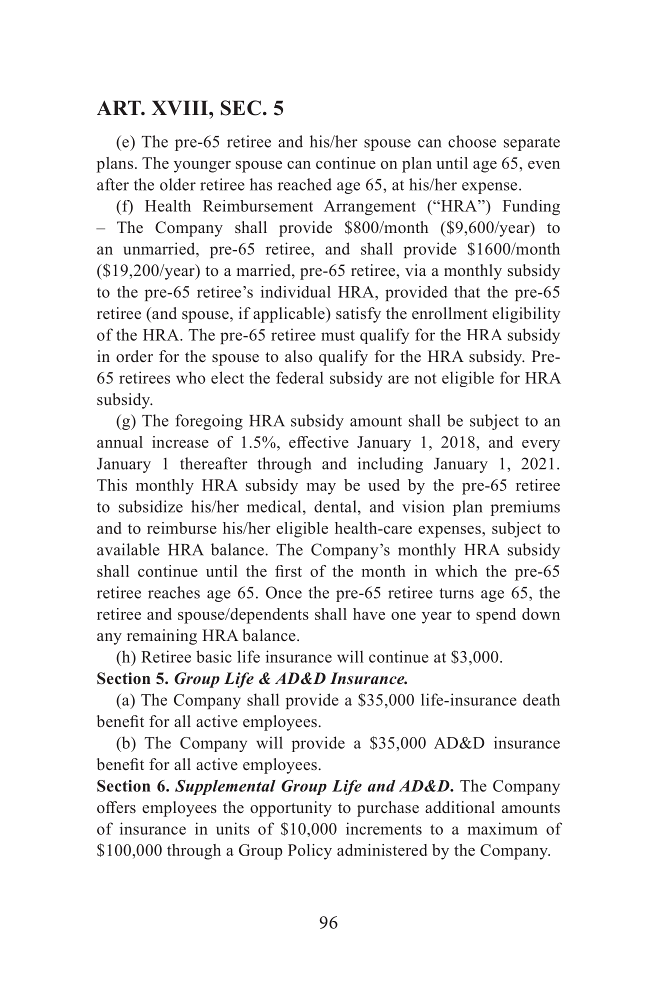  I want to click on choose, so click(472, 141).
